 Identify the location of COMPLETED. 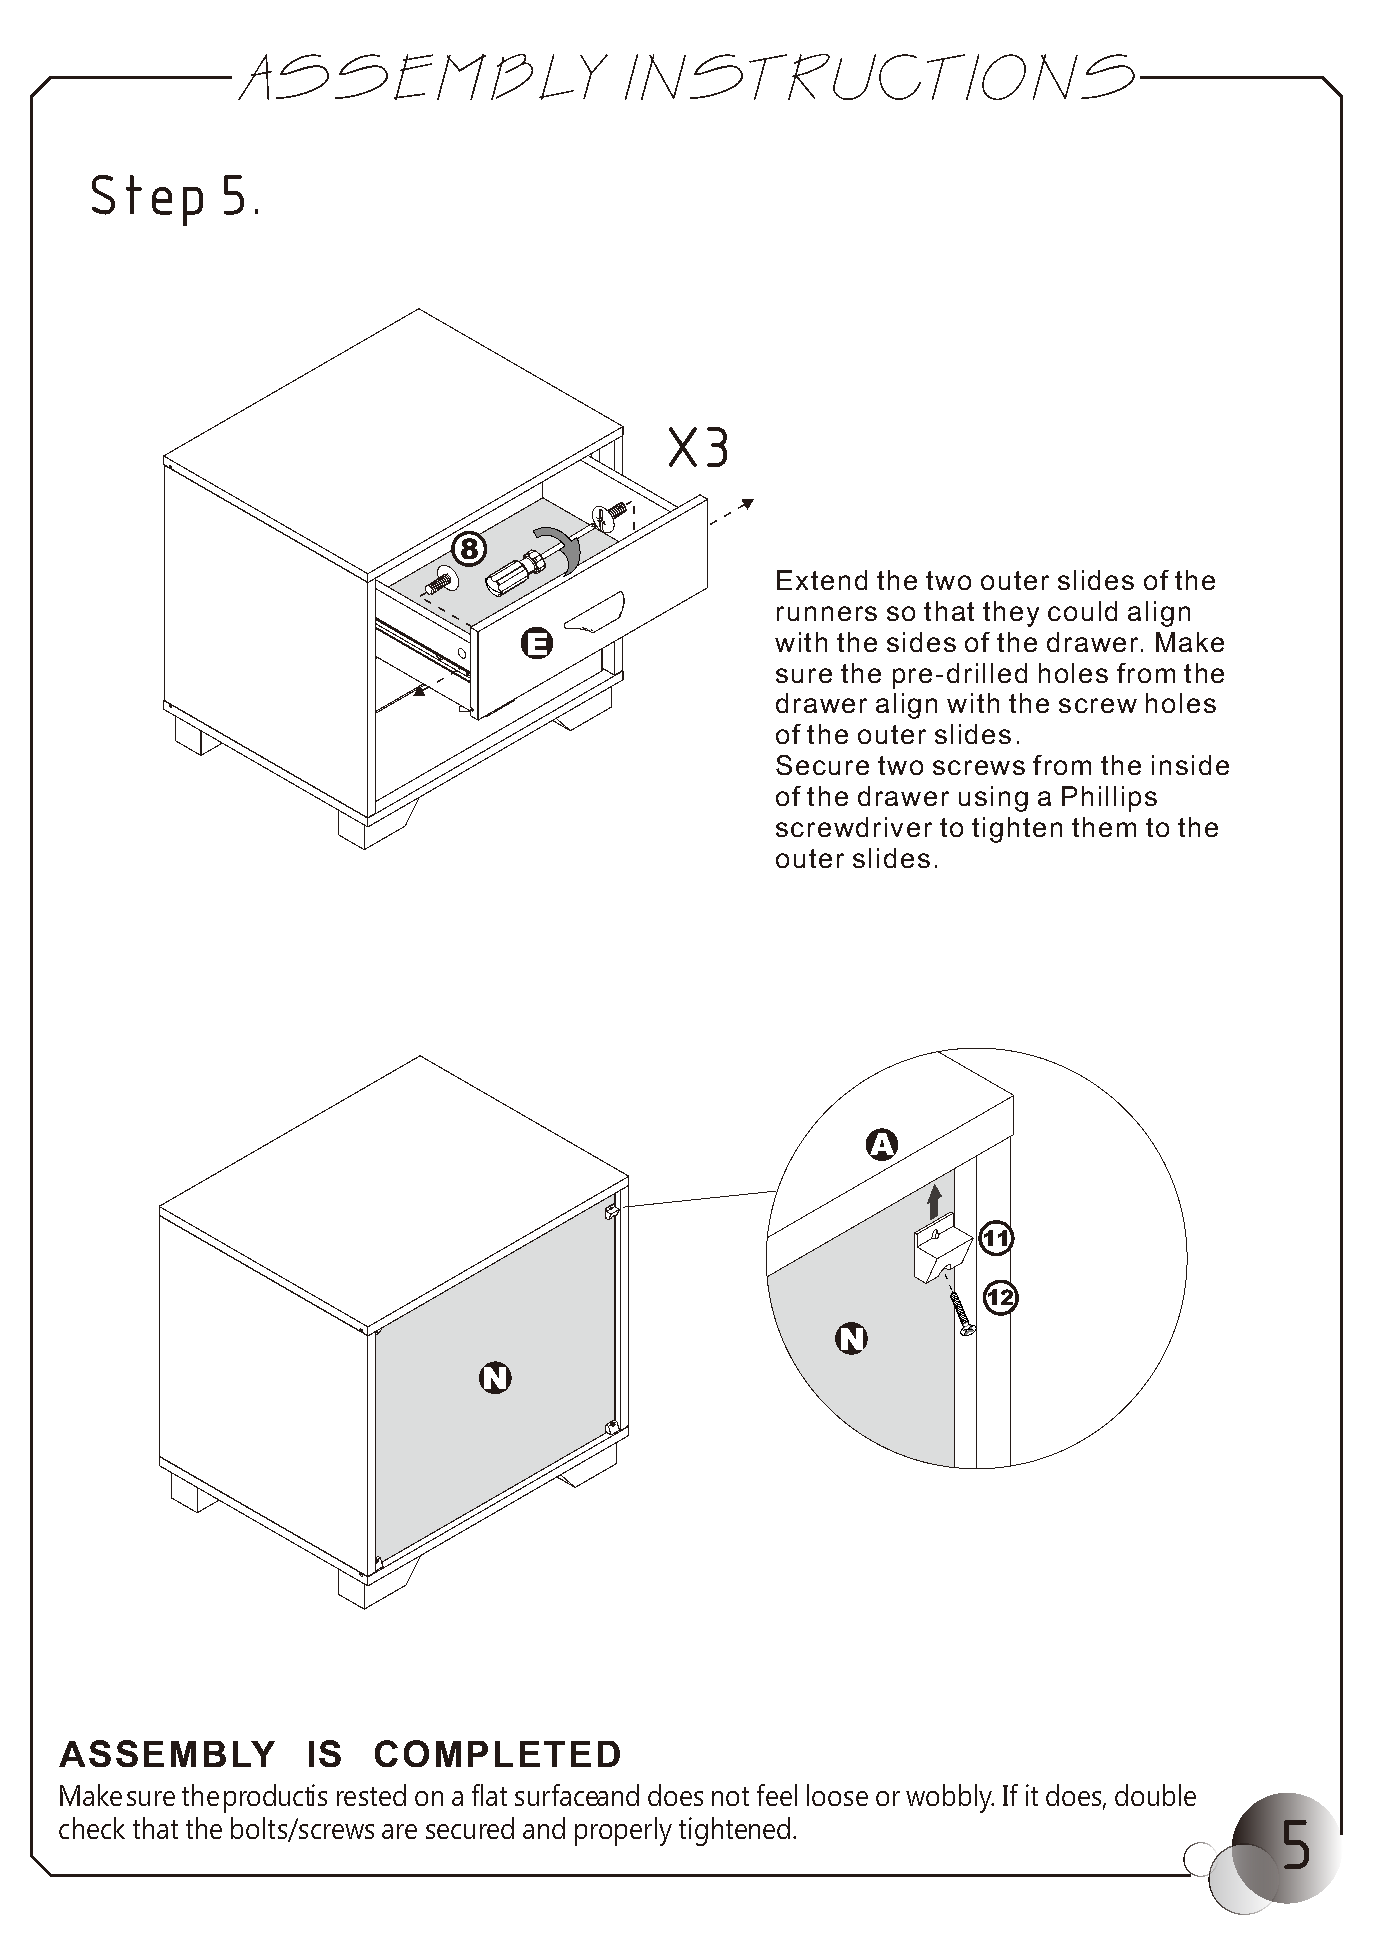
(497, 1753).
